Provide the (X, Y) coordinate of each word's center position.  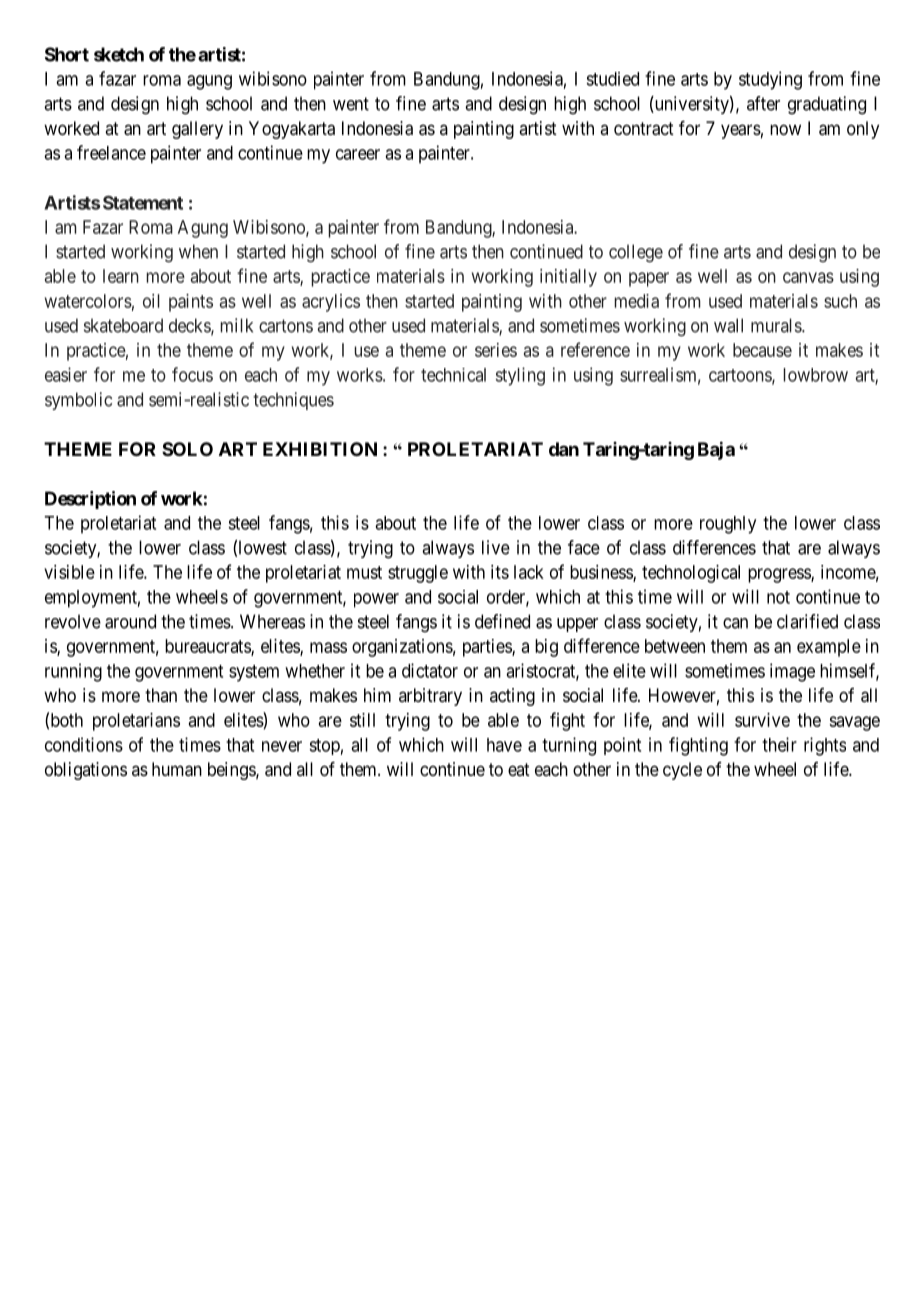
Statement (143, 203)
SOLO (187, 449)
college (636, 253)
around (130, 621)
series (496, 350)
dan (564, 449)
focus (192, 374)
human (177, 769)
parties (488, 648)
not (778, 597)
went (351, 104)
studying (770, 80)
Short (67, 54)
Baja (716, 450)
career (358, 154)
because (762, 350)
